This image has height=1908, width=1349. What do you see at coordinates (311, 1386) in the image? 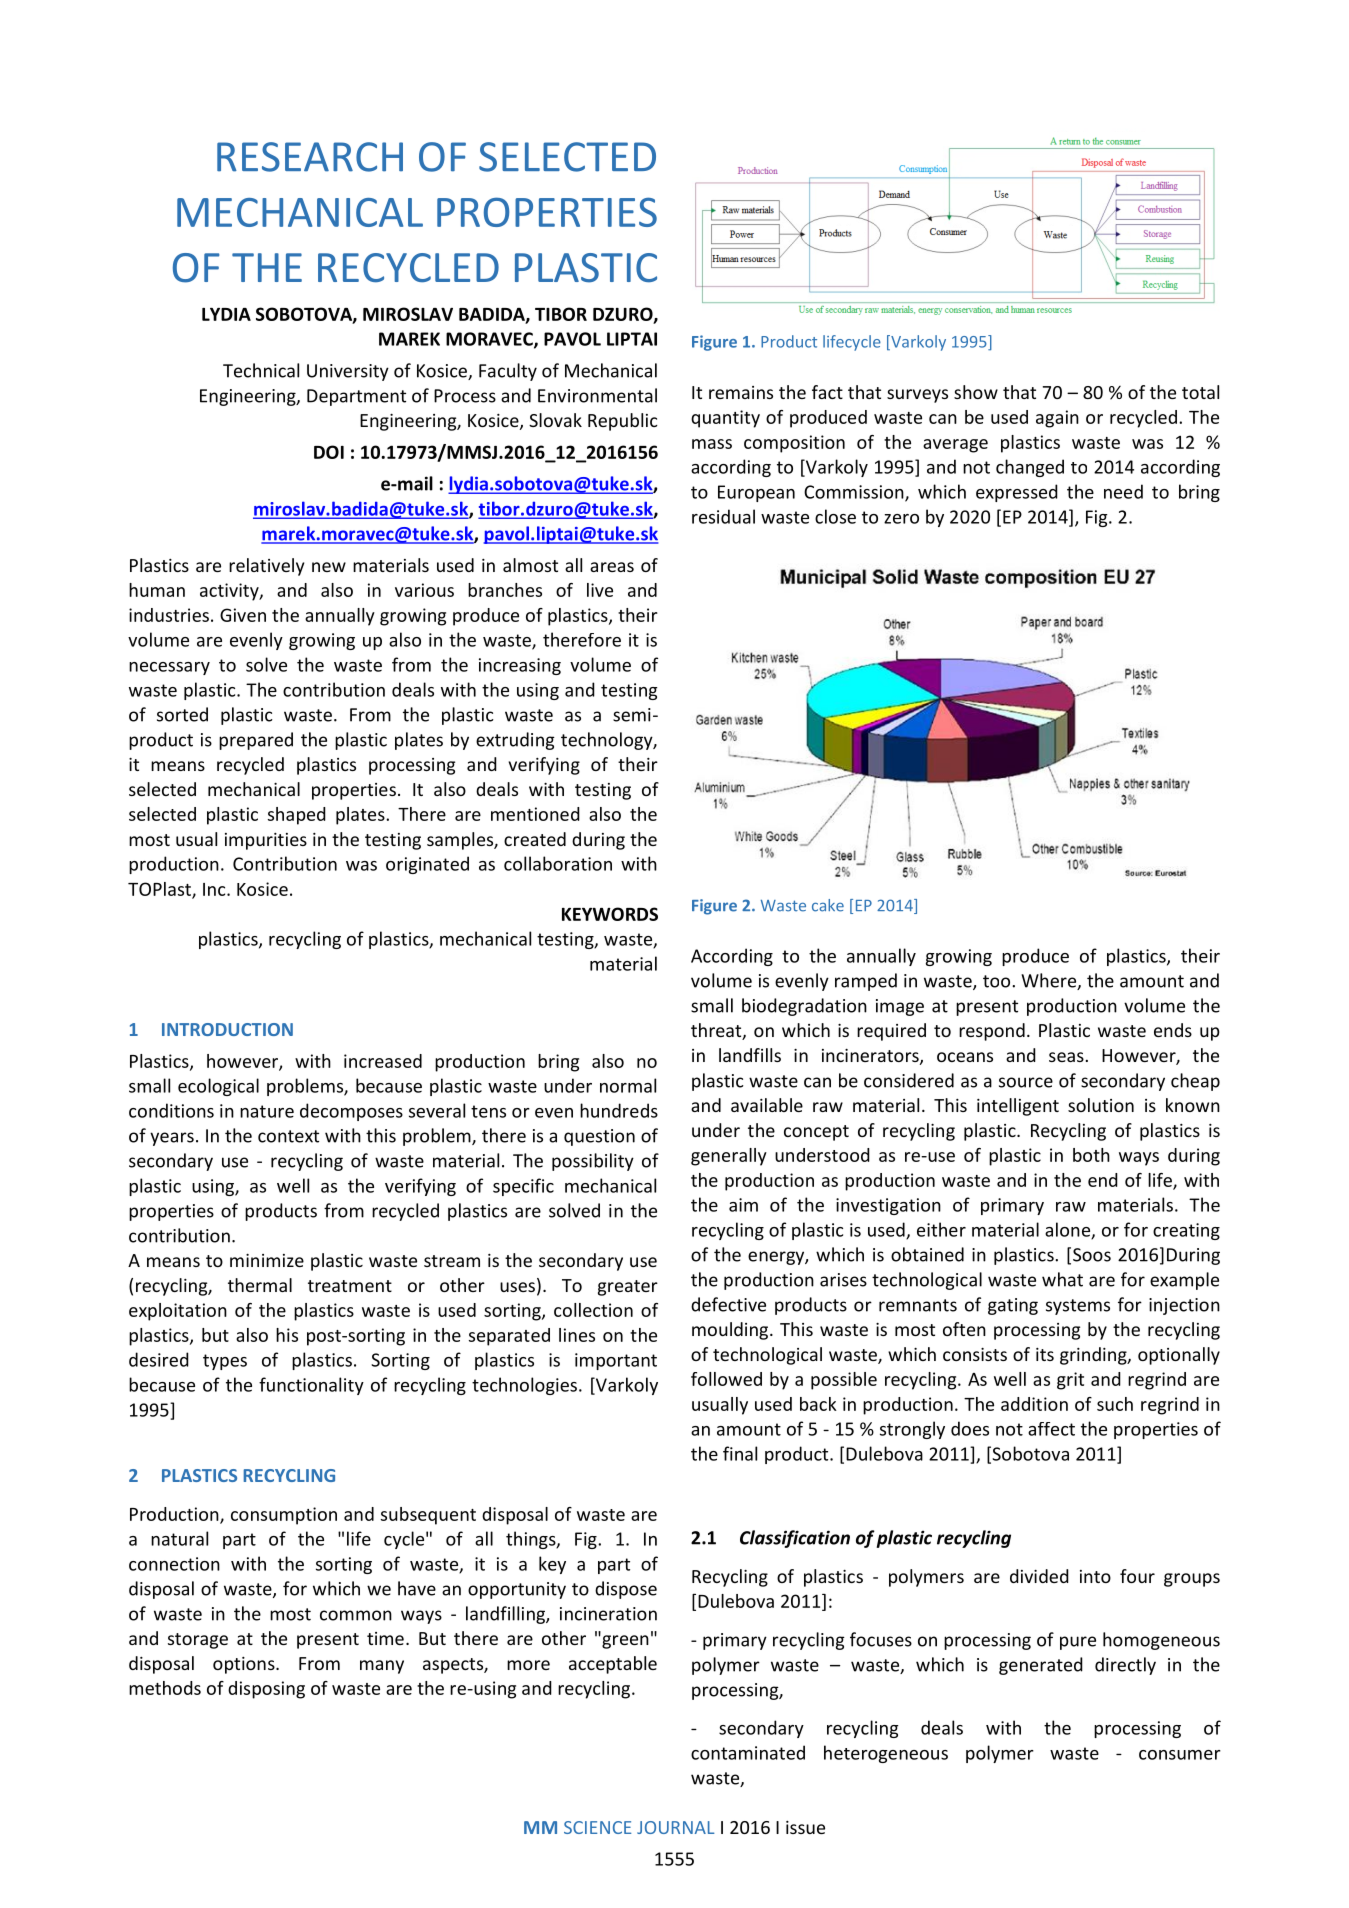
I see `functionality` at bounding box center [311, 1386].
